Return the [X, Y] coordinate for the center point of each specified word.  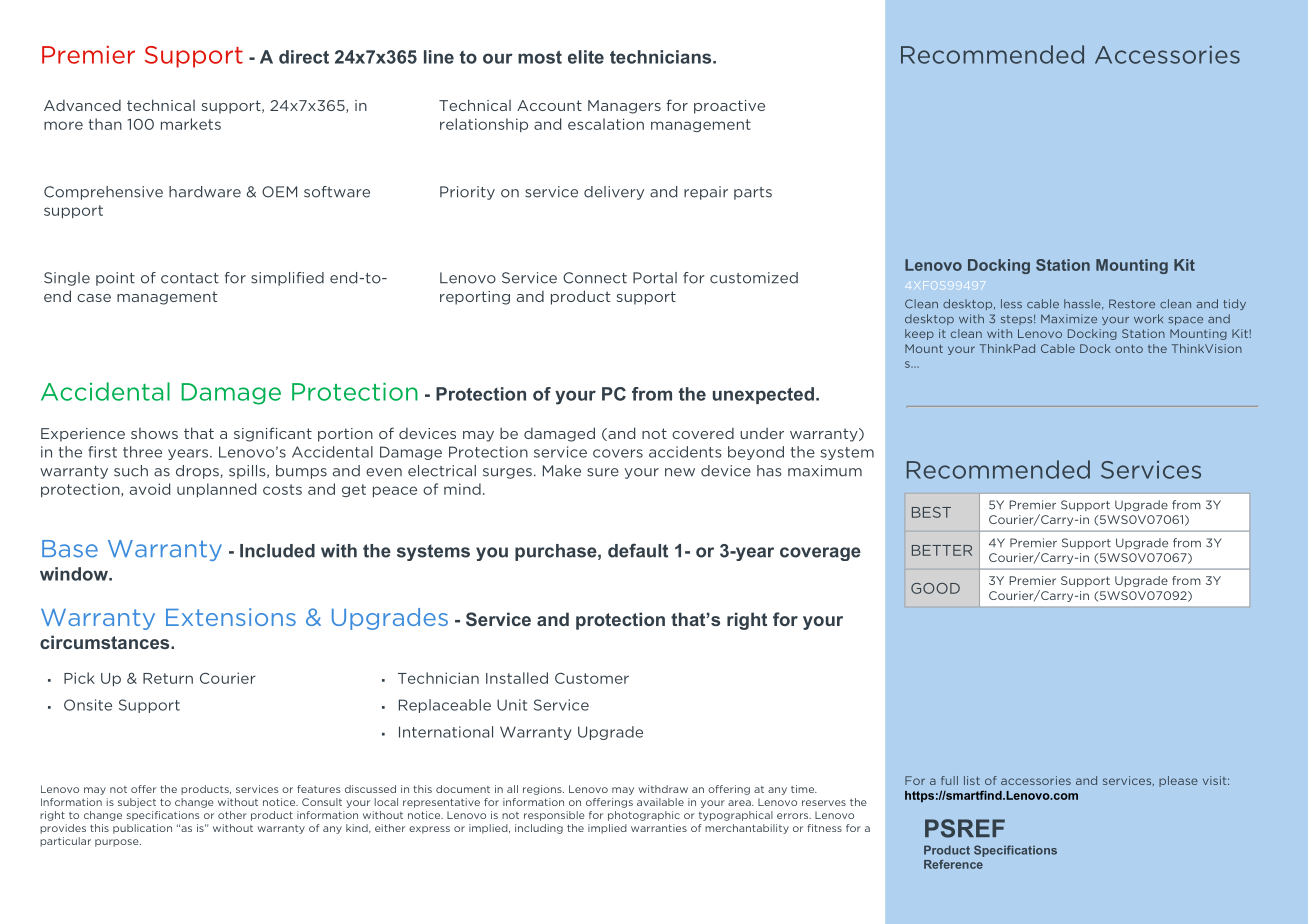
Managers [624, 107]
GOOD [935, 588]
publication [142, 829]
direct [304, 57]
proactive [729, 107]
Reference [953, 864]
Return [168, 678]
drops [198, 472]
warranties [659, 828]
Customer [592, 678]
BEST [931, 512]
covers [618, 453]
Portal [655, 278]
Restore [1132, 304]
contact [190, 278]
